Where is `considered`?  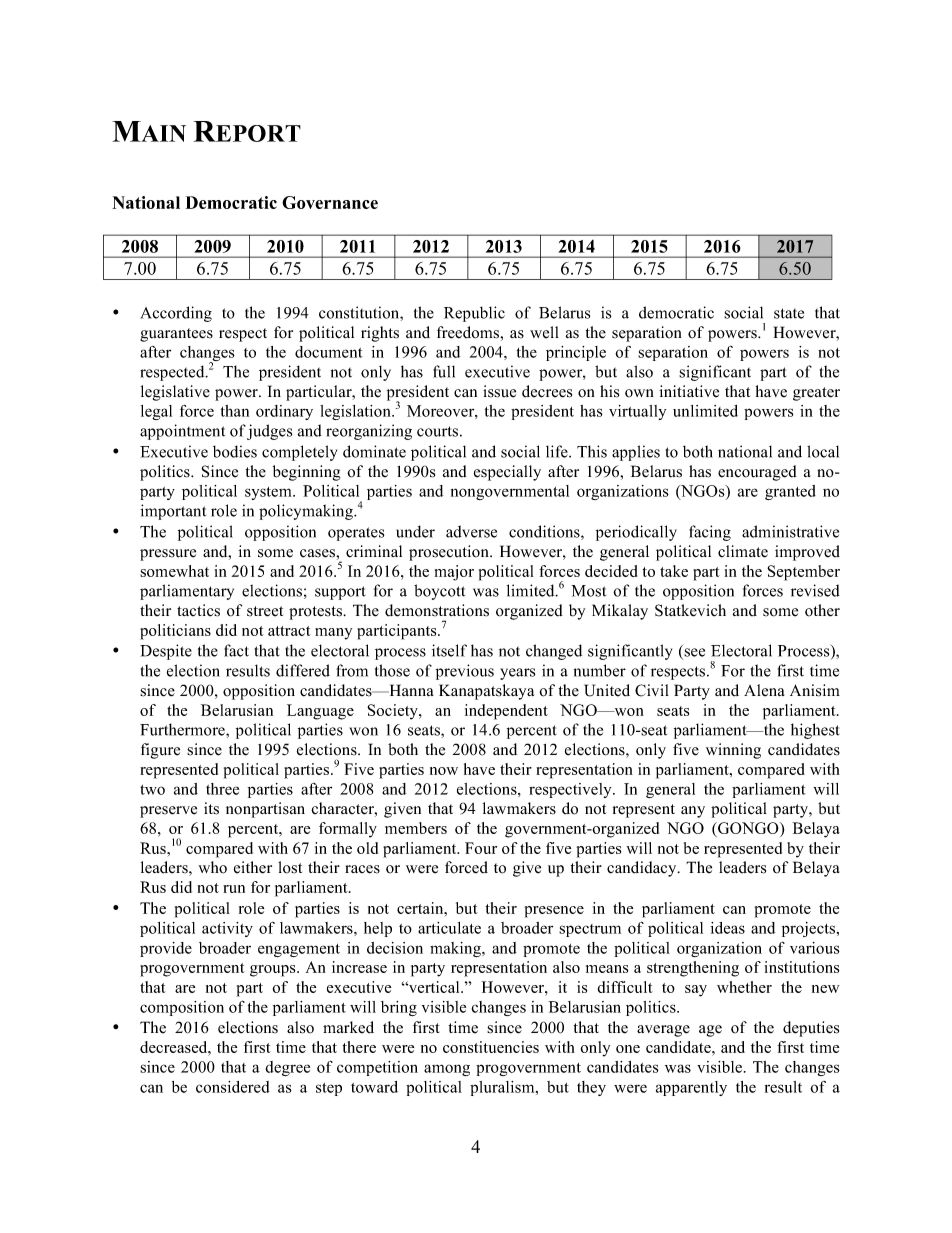
considered is located at coordinates (233, 1087).
